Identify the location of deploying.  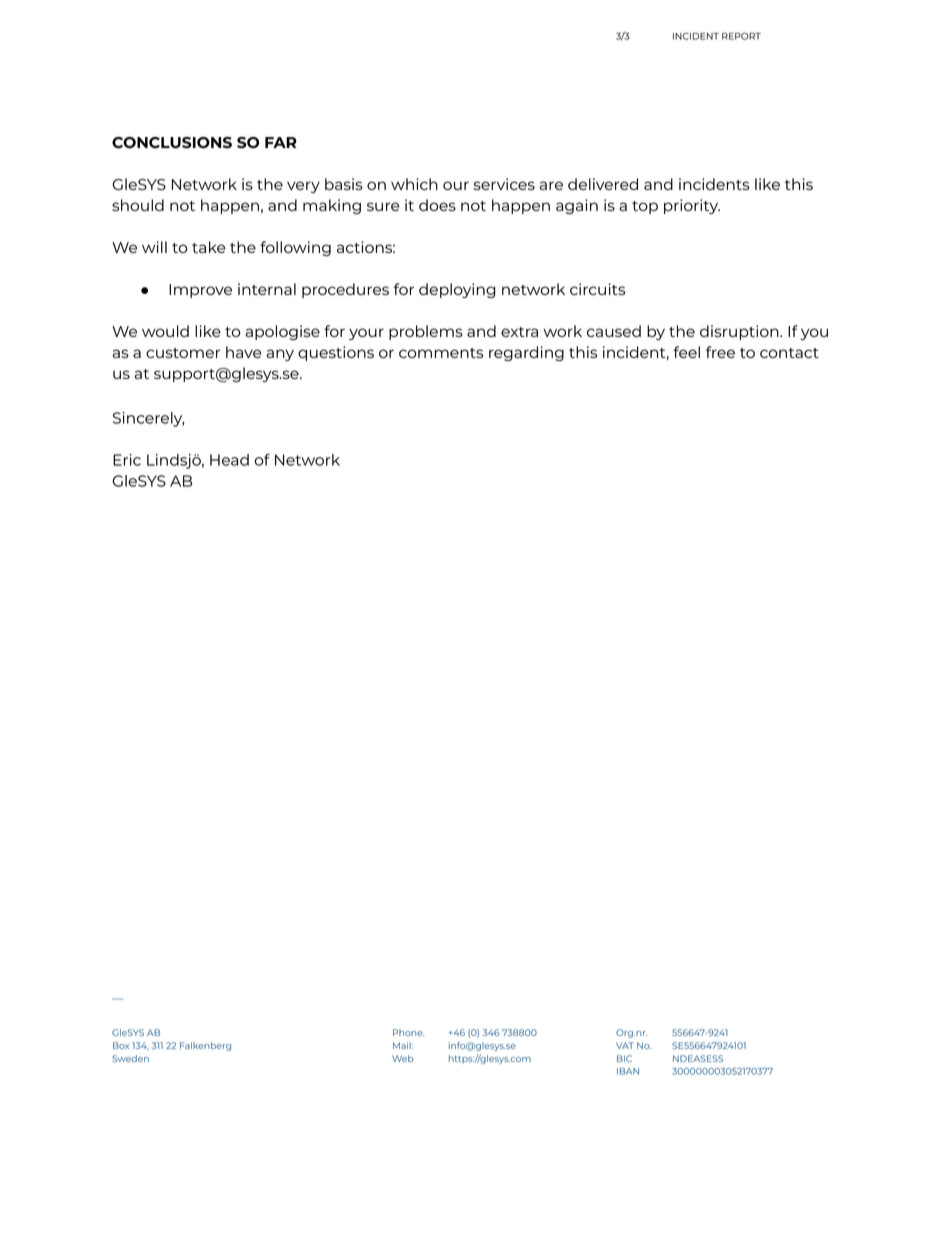
(457, 290).
